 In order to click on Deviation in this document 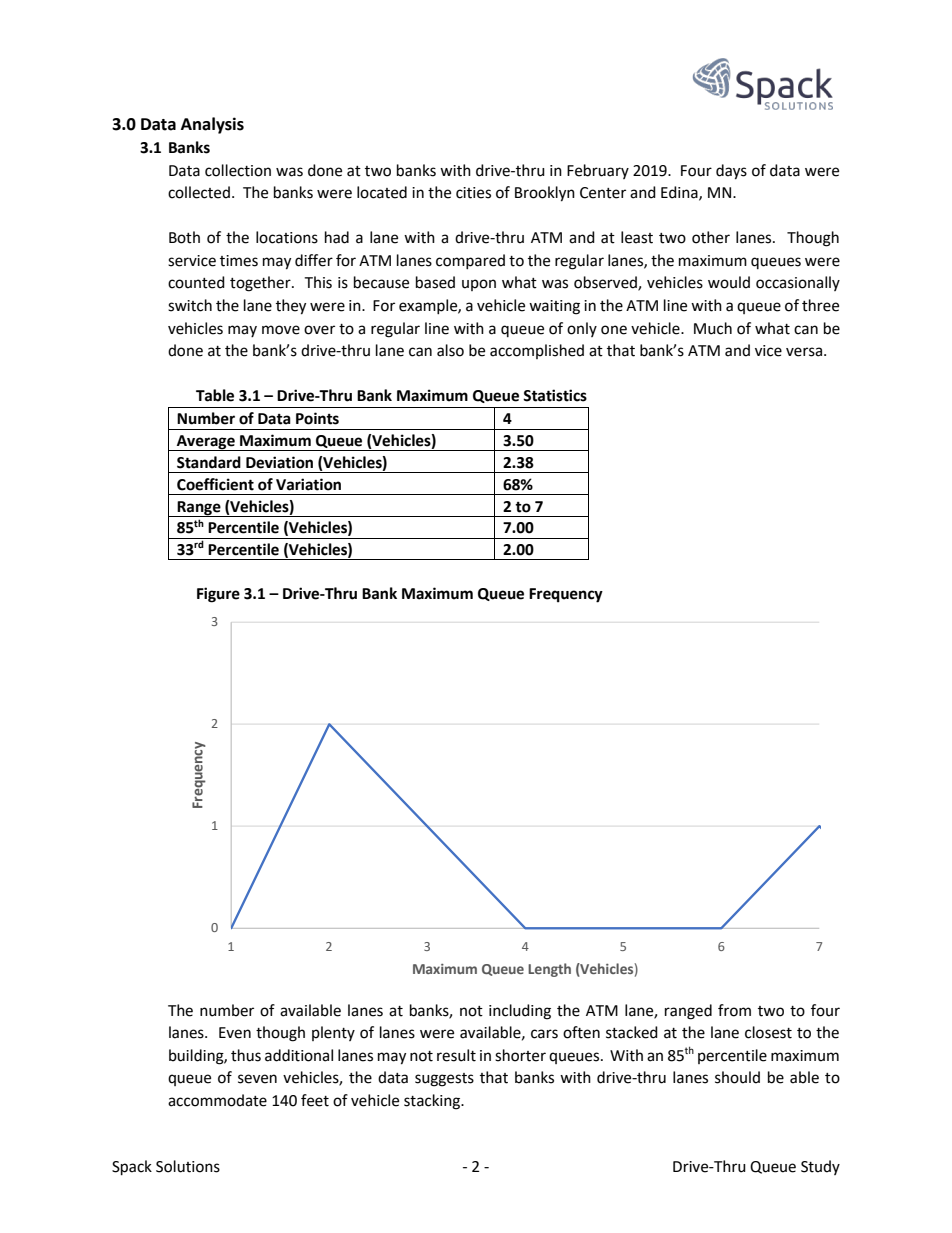, I will do `click(279, 462)`.
